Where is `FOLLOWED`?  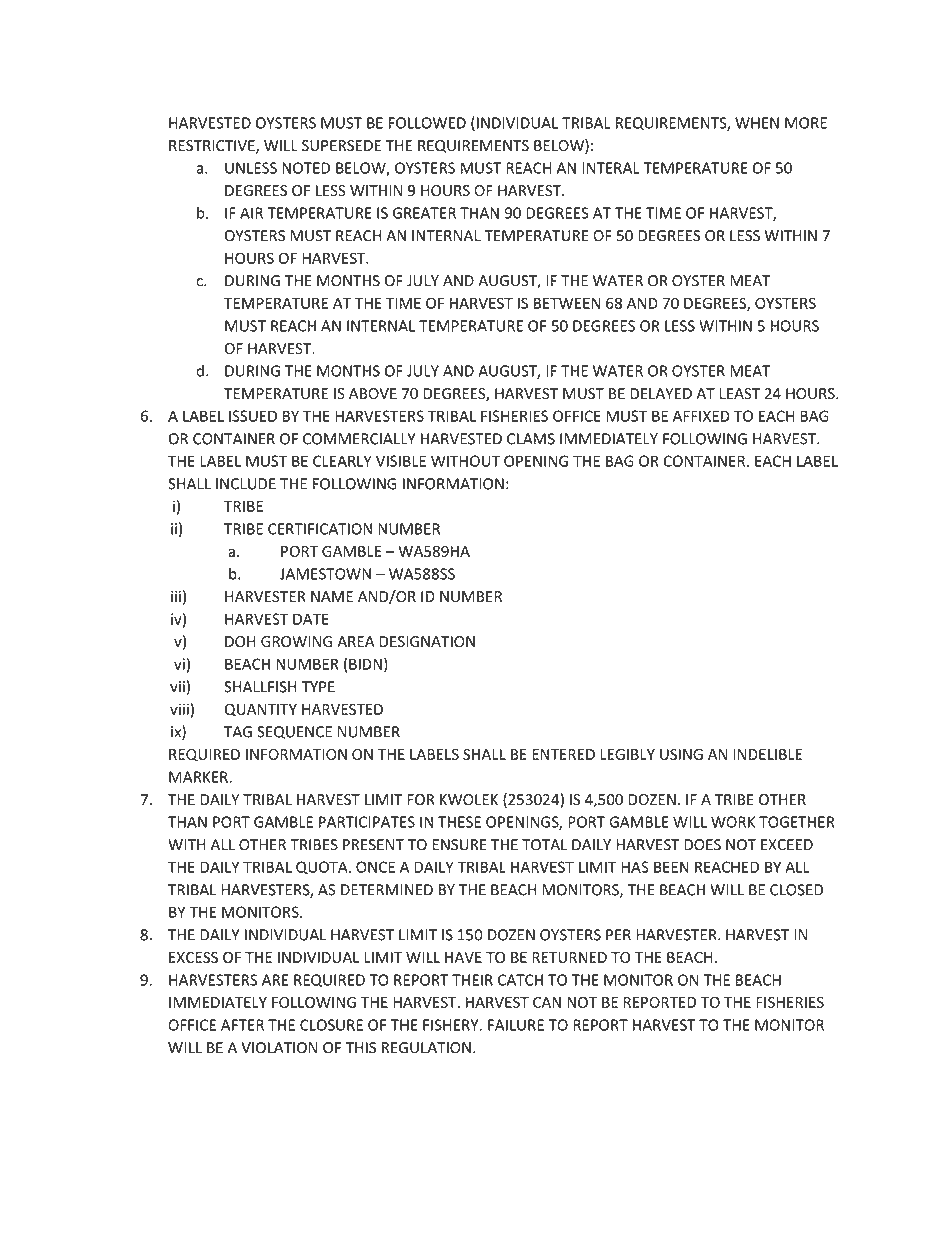 FOLLOWED is located at coordinates (427, 123).
